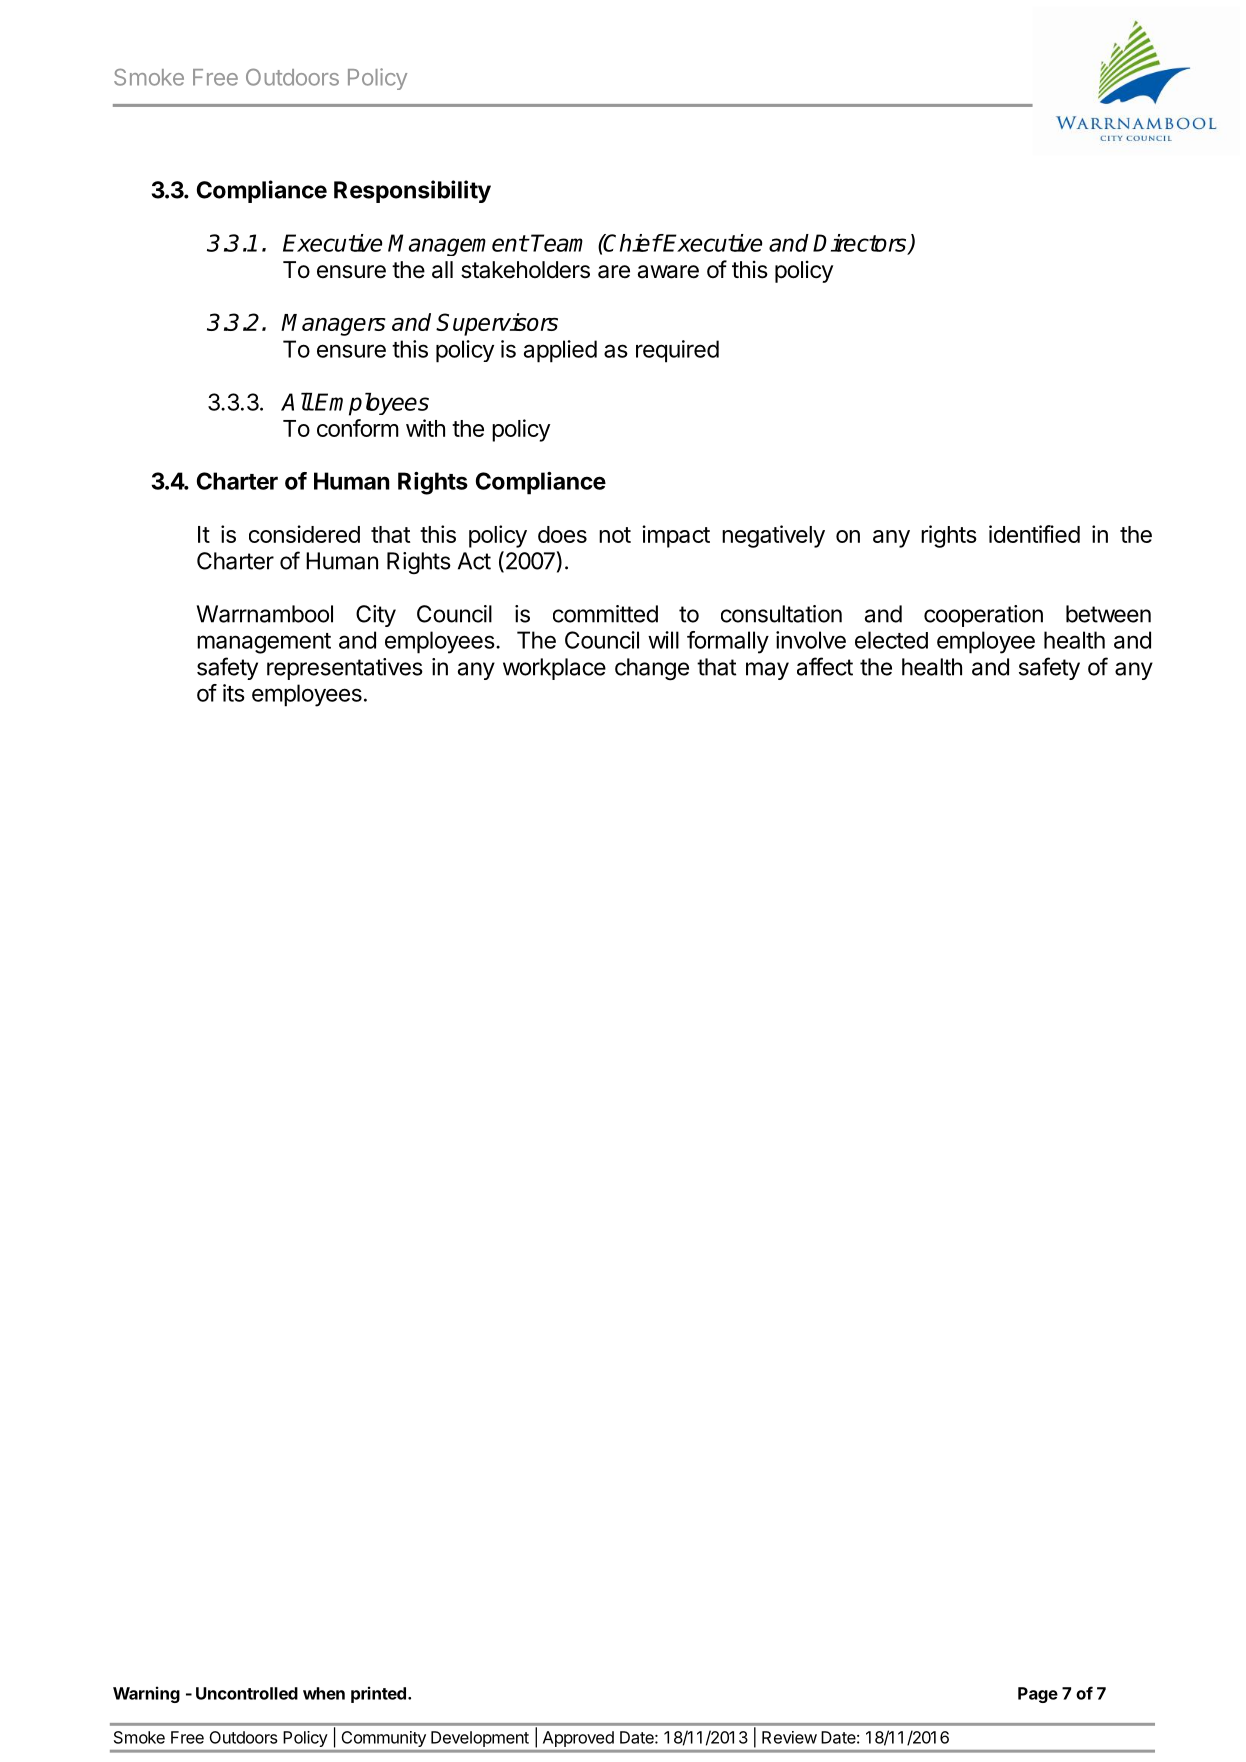 The height and width of the page is (1762, 1246). I want to click on Directors, so click(861, 244).
